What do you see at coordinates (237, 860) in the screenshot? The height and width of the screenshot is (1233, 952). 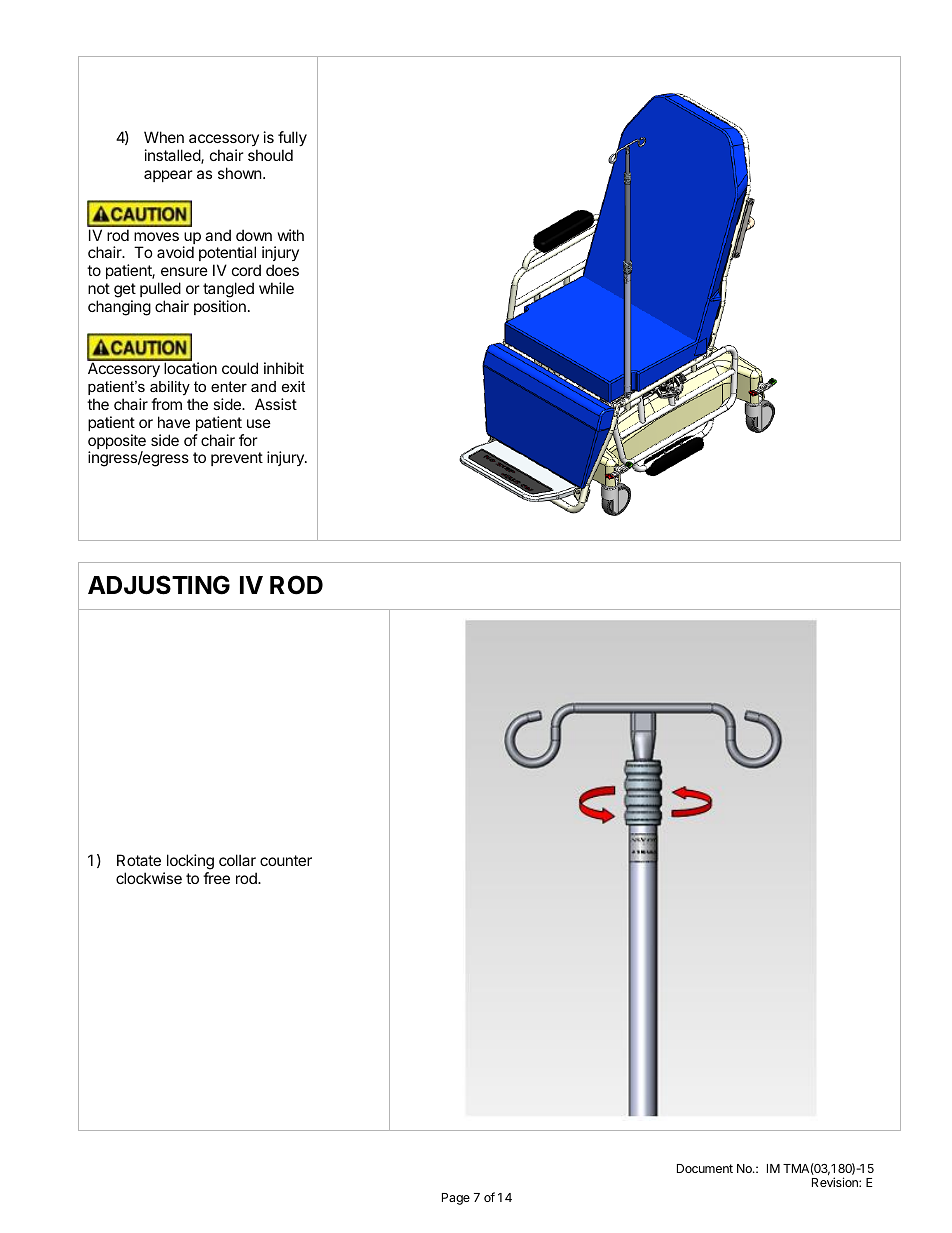 I see `collar` at bounding box center [237, 860].
